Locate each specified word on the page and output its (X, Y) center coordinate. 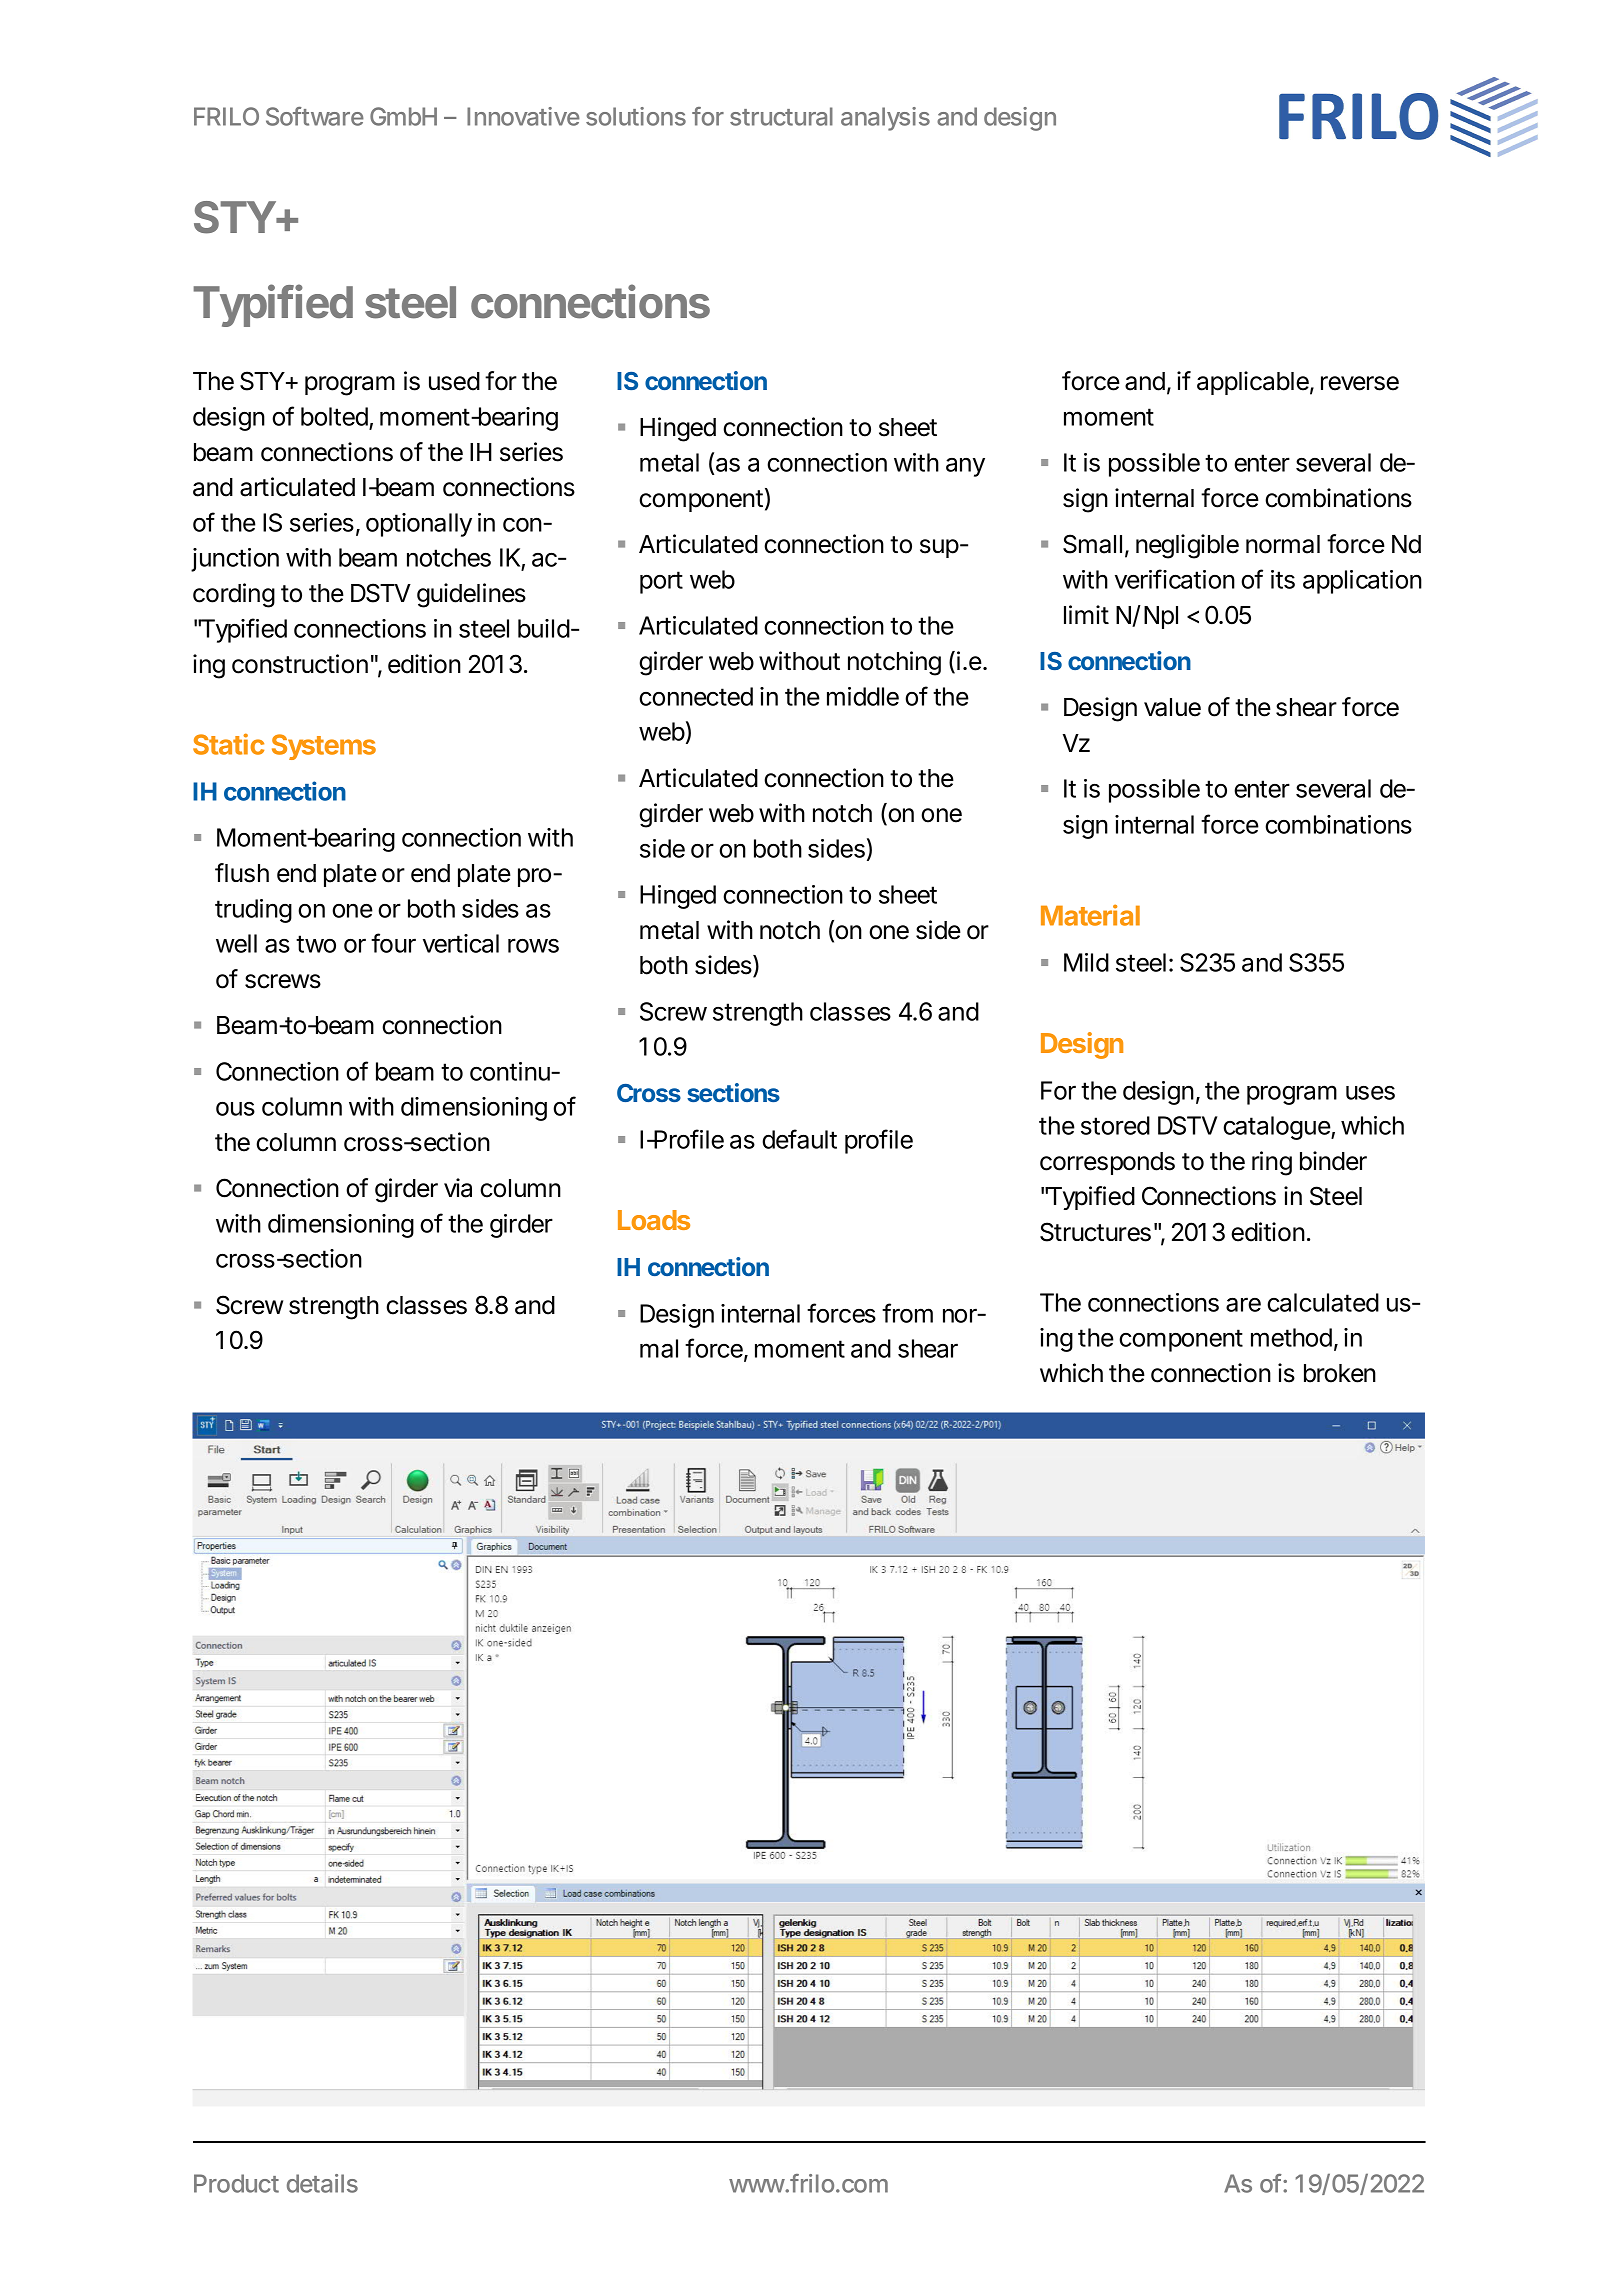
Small (1092, 544)
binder (1333, 1161)
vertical (461, 943)
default (799, 1139)
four (393, 943)
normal (1283, 544)
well (236, 943)
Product (236, 2183)
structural (781, 116)
